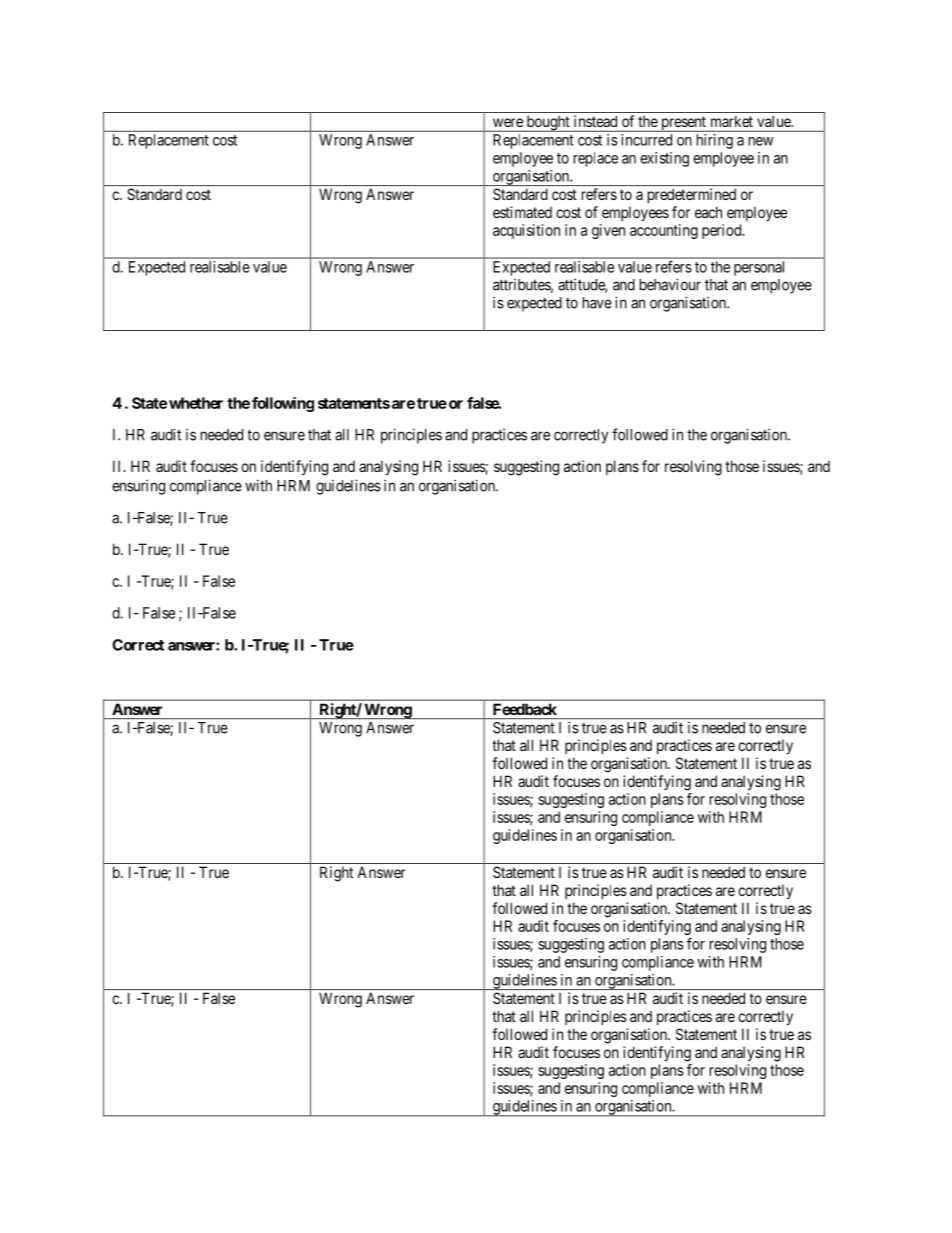 This image has width=952, height=1233. Describe the element at coordinates (597, 303) in the image. I see `have` at that location.
